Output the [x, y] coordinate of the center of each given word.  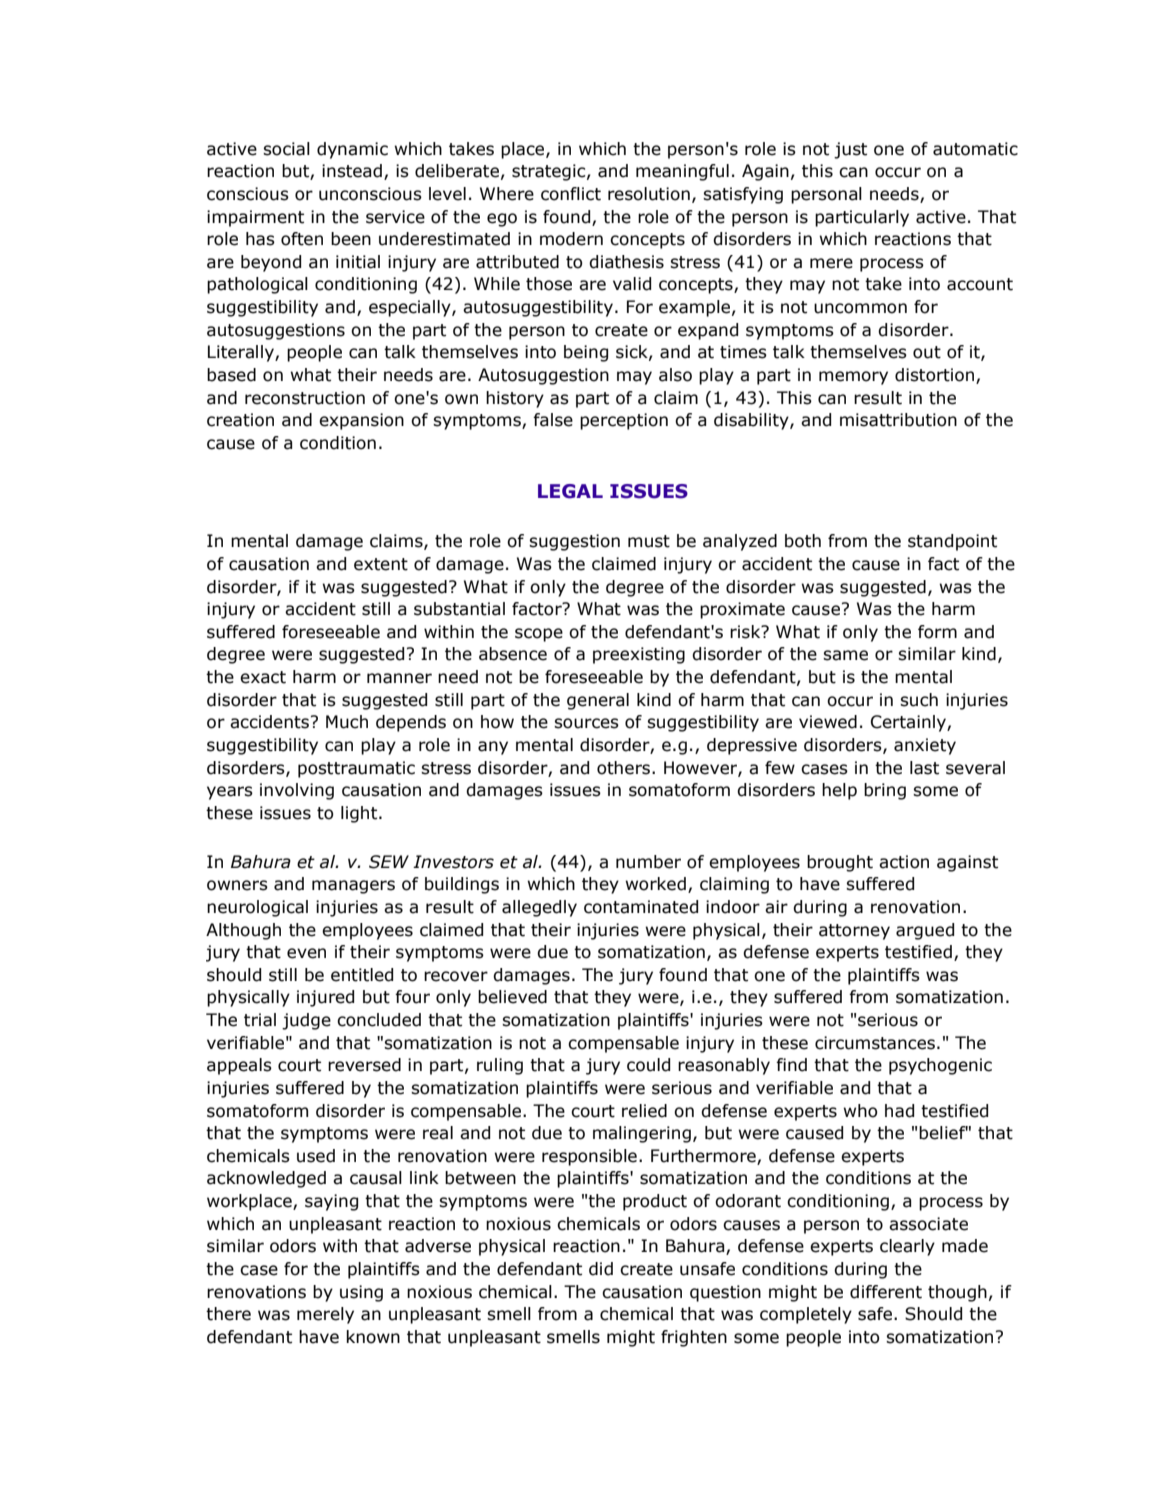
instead [352, 171]
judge [306, 1021]
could [648, 1065]
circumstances [875, 1043]
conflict [571, 194]
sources [586, 723]
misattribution [898, 420]
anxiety [925, 746]
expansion [361, 421]
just [850, 150]
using [361, 1293]
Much [347, 722]
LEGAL [570, 491]
